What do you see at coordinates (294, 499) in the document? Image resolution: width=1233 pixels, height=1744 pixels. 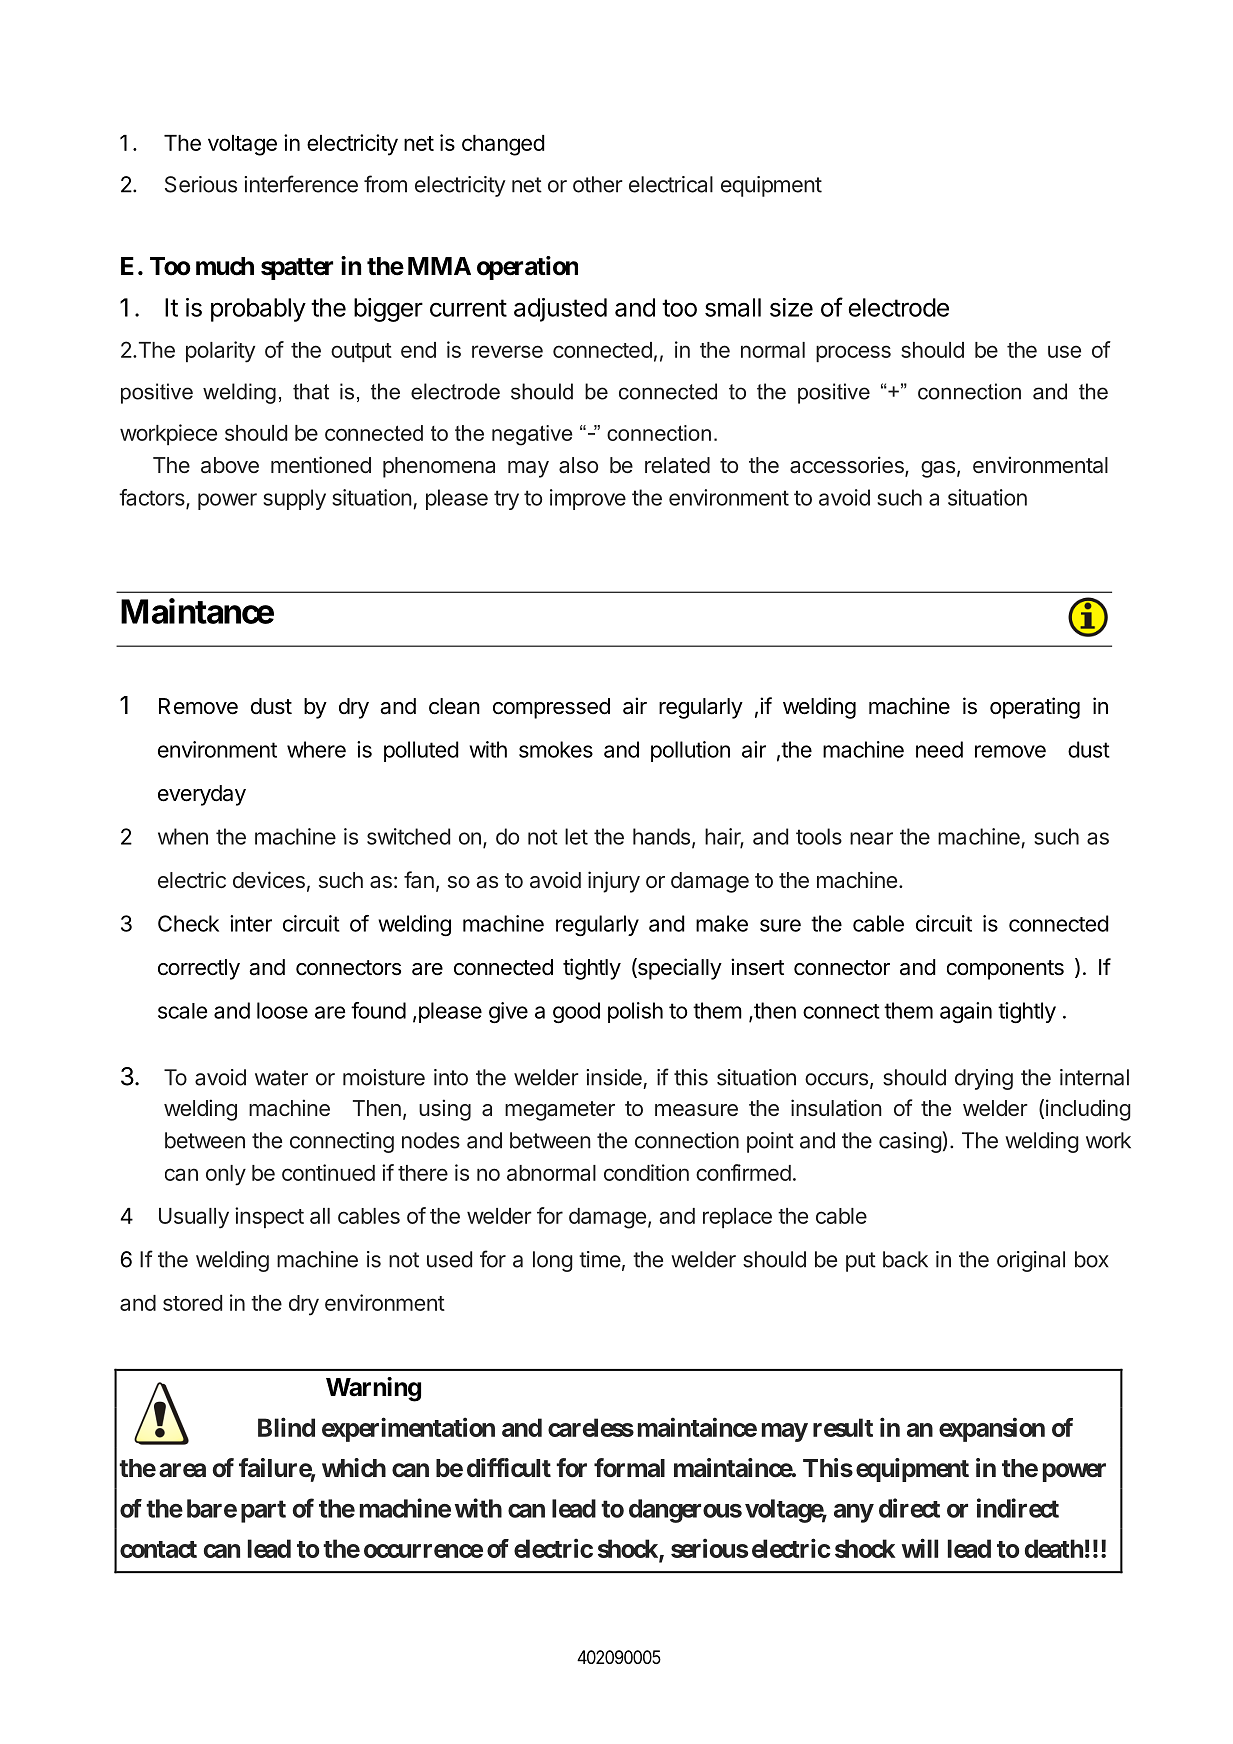 I see `supply` at bounding box center [294, 499].
